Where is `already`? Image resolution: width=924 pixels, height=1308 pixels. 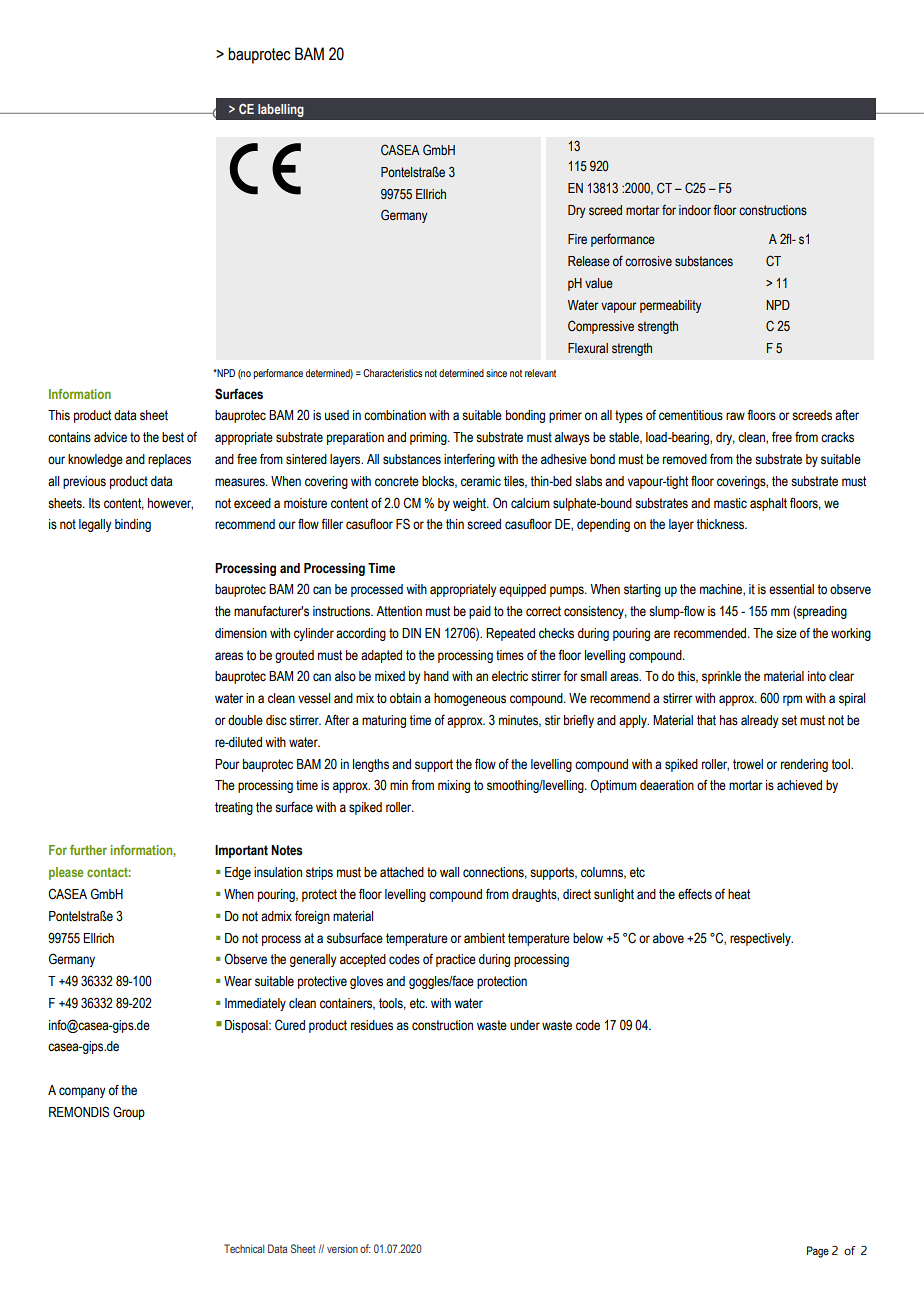 already is located at coordinates (760, 721).
